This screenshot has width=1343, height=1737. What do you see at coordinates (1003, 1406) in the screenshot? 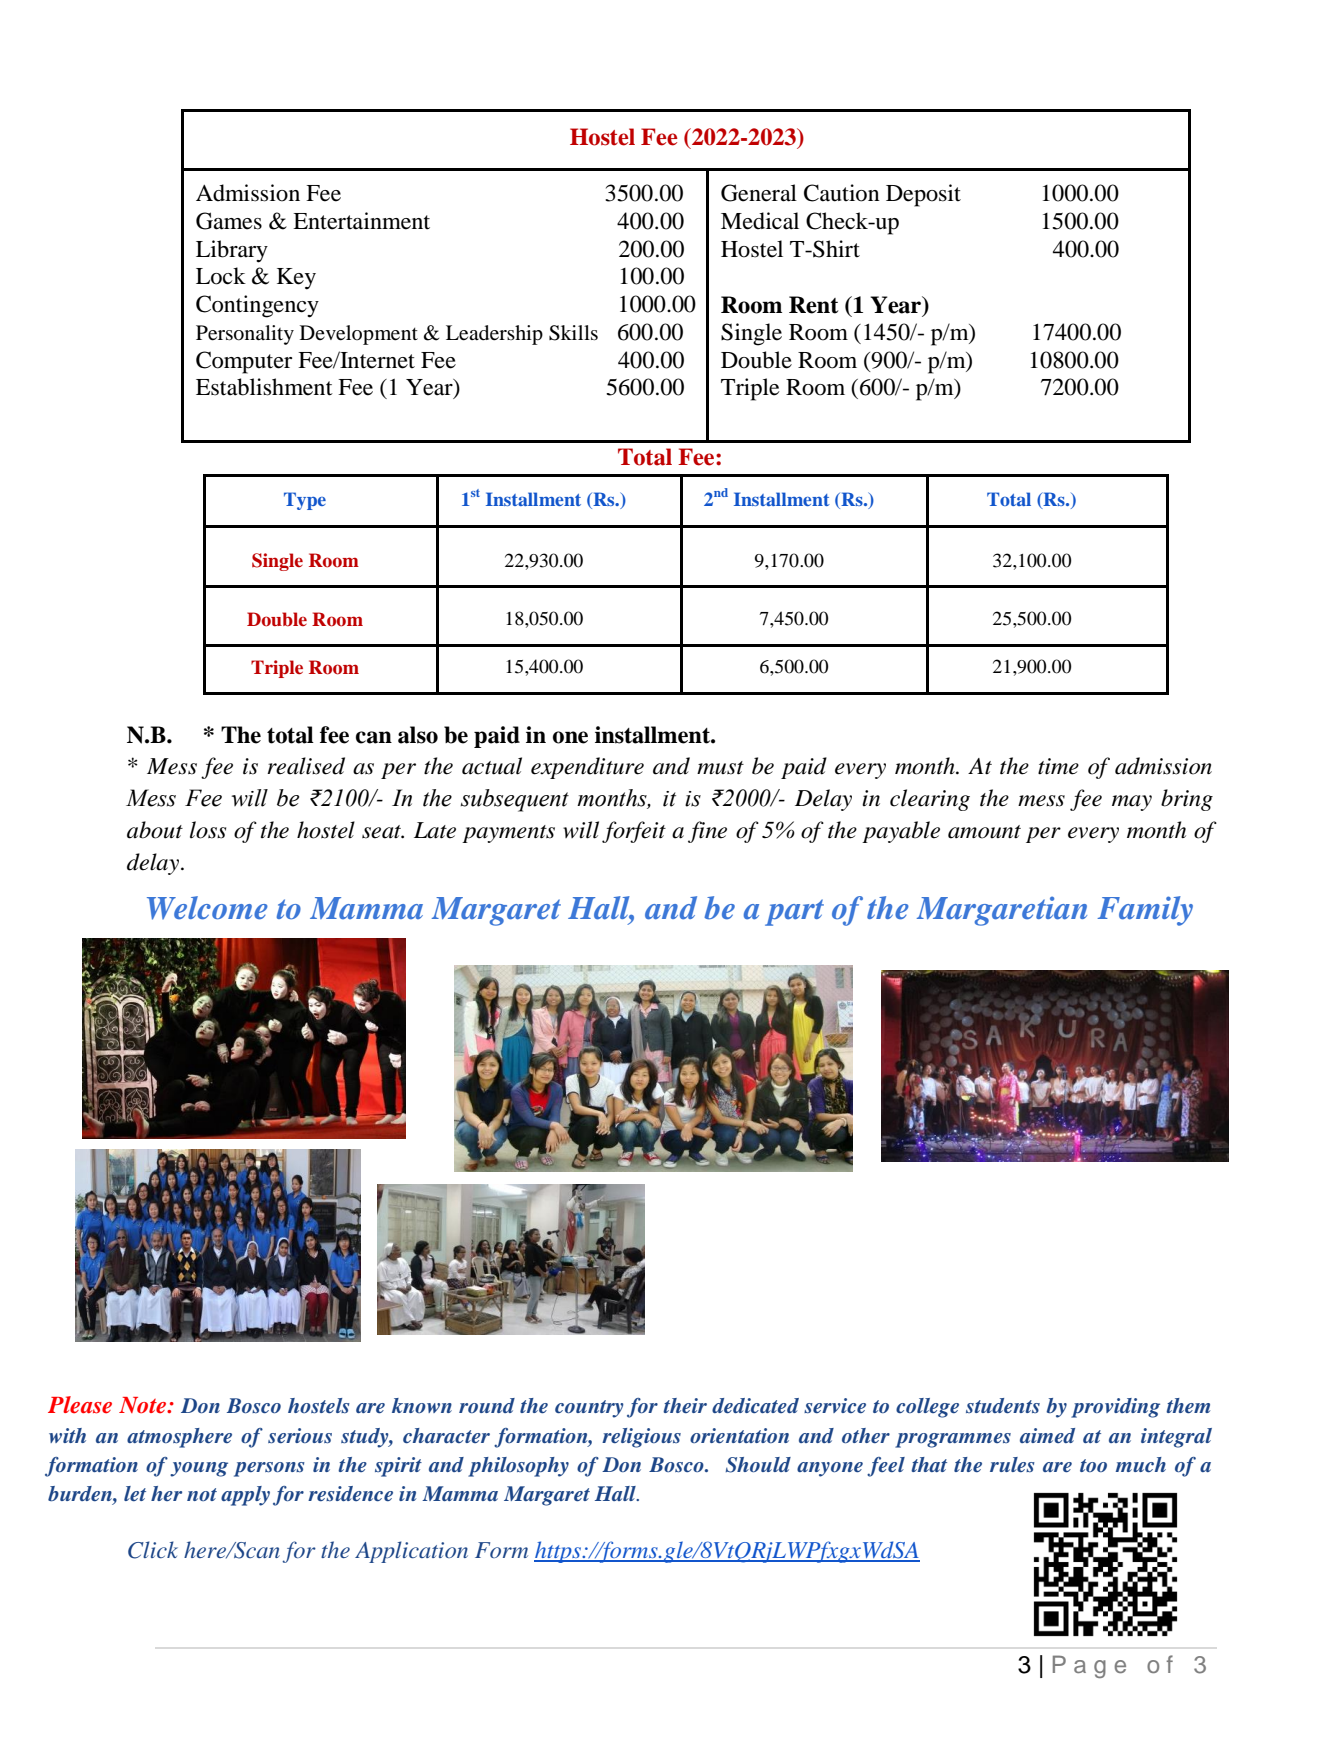
I see `students` at bounding box center [1003, 1406].
